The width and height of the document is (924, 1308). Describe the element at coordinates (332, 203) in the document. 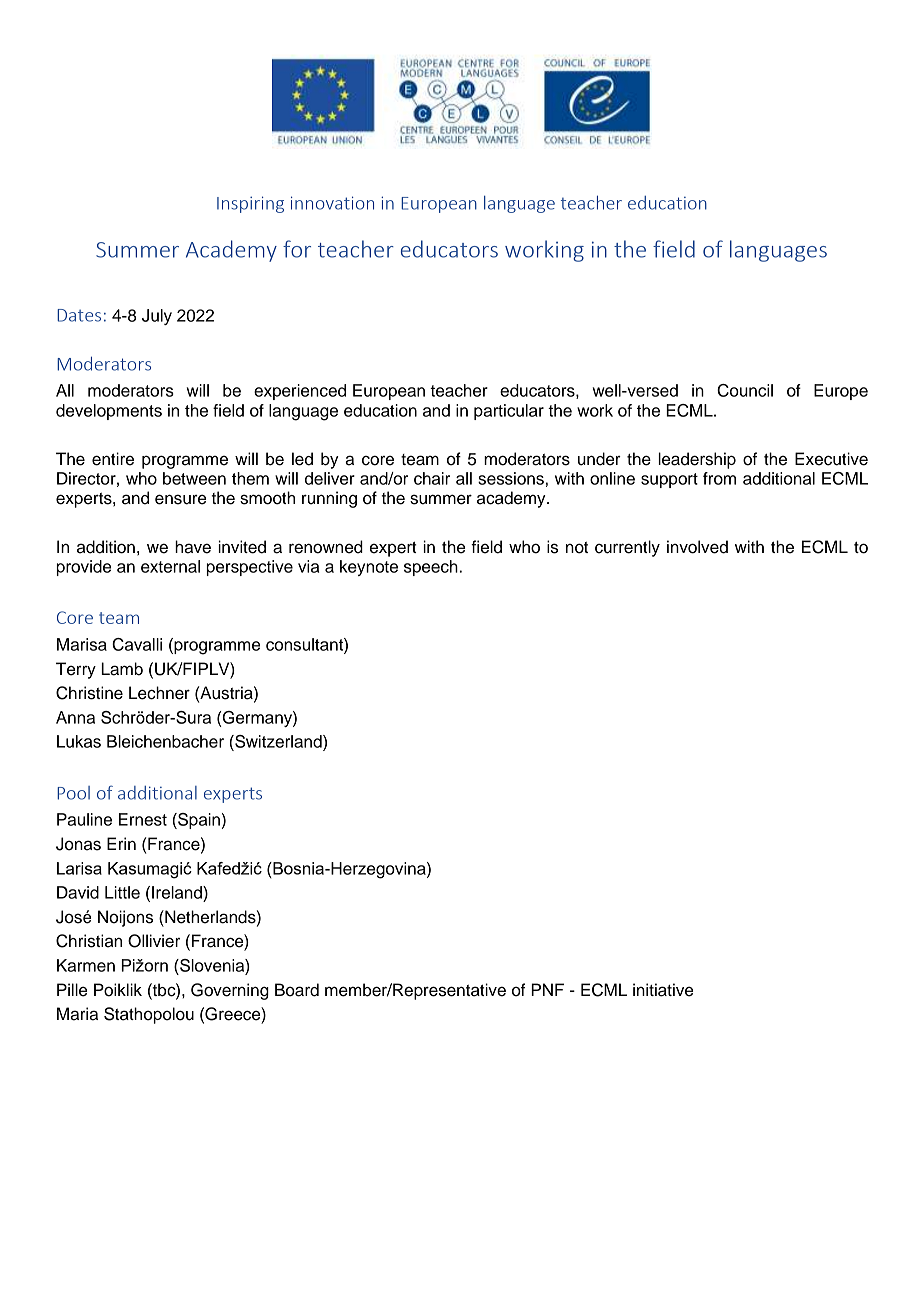

I see `innovation` at that location.
